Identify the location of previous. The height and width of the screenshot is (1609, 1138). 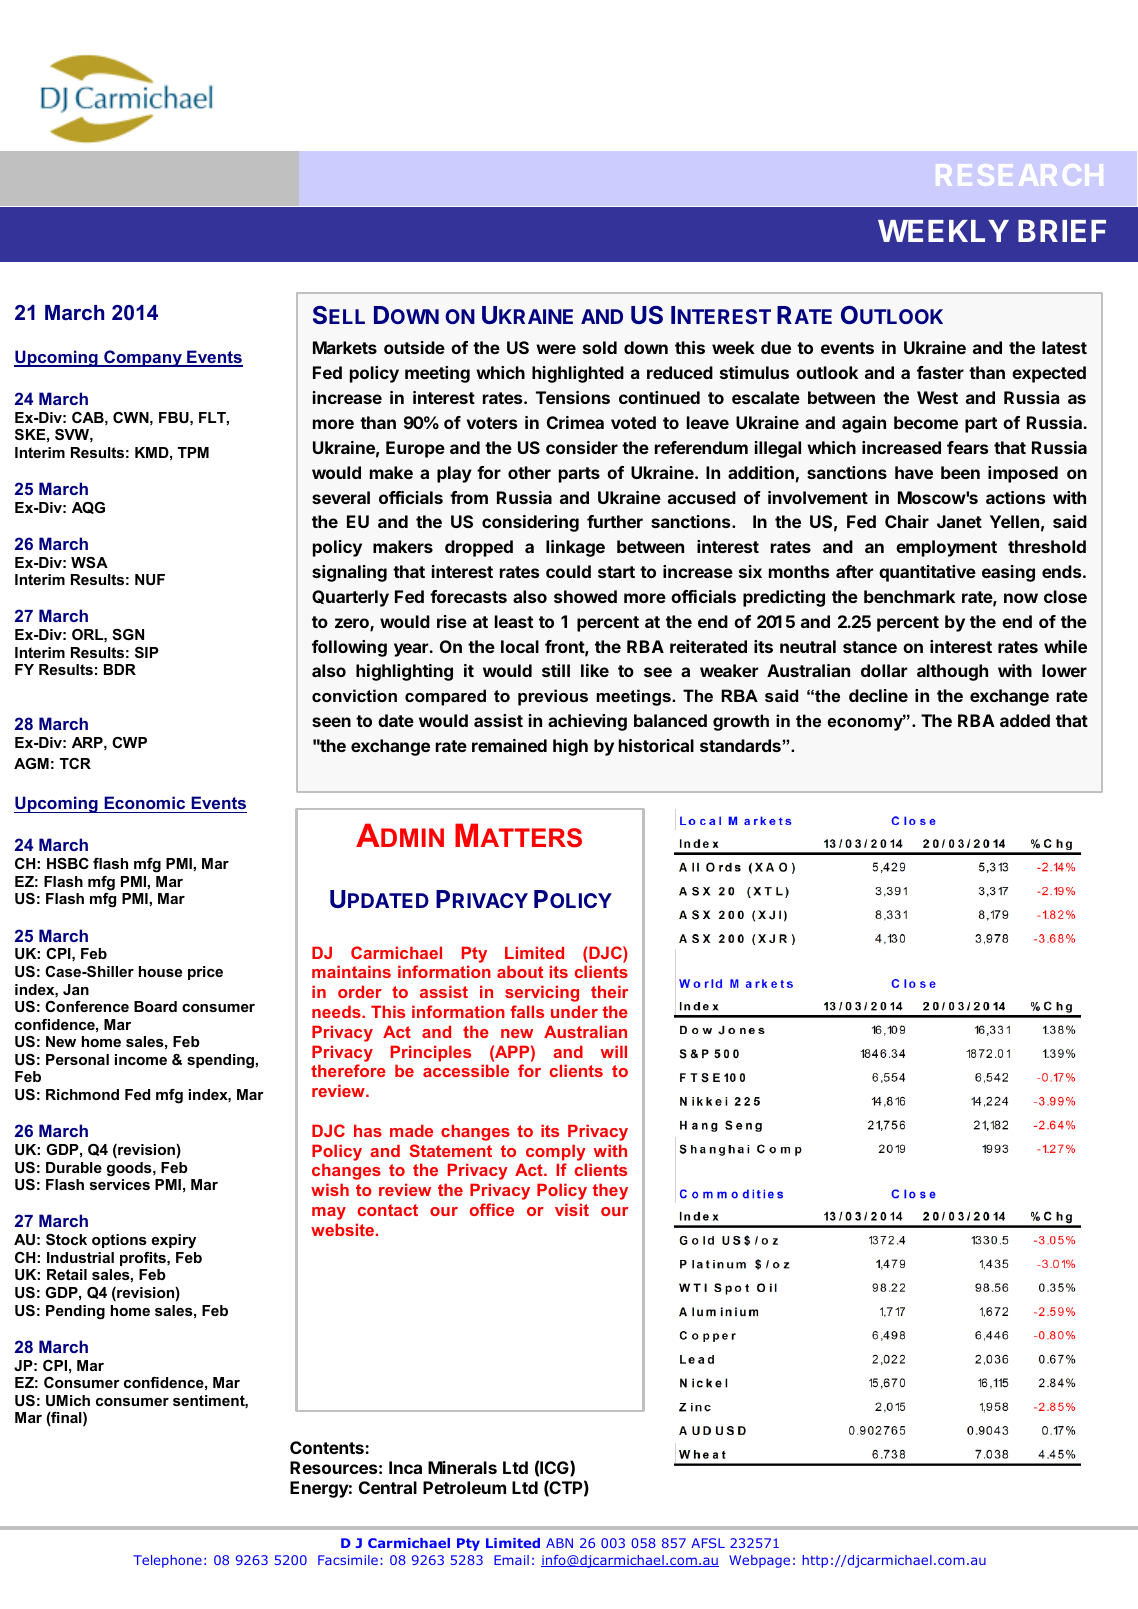
(553, 697).
